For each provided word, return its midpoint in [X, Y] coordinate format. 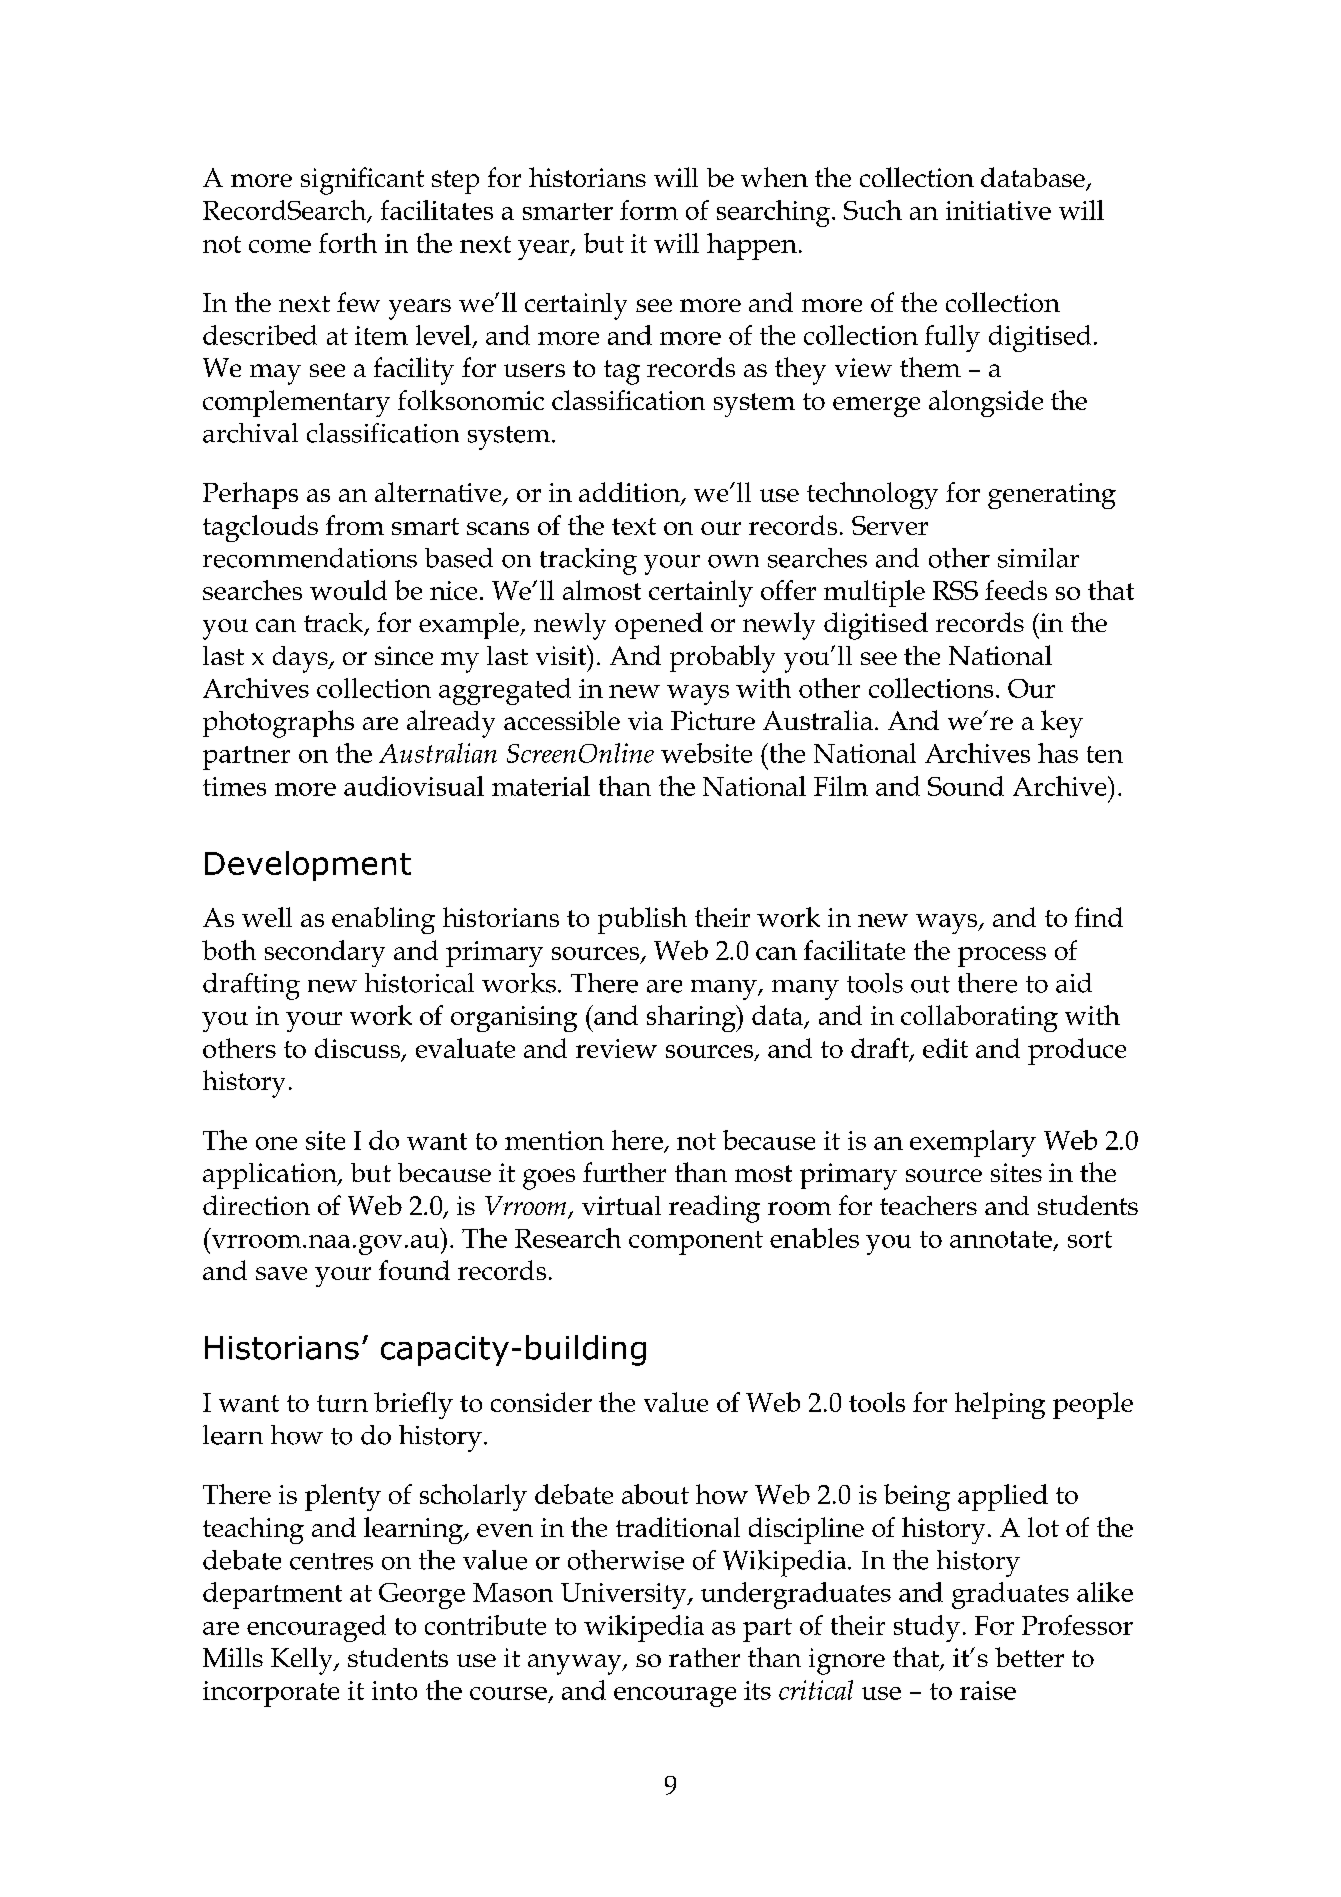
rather [704, 1657]
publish [642, 920]
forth [348, 243]
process [1002, 957]
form [649, 210]
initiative [998, 210]
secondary [325, 953]
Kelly [303, 1661]
